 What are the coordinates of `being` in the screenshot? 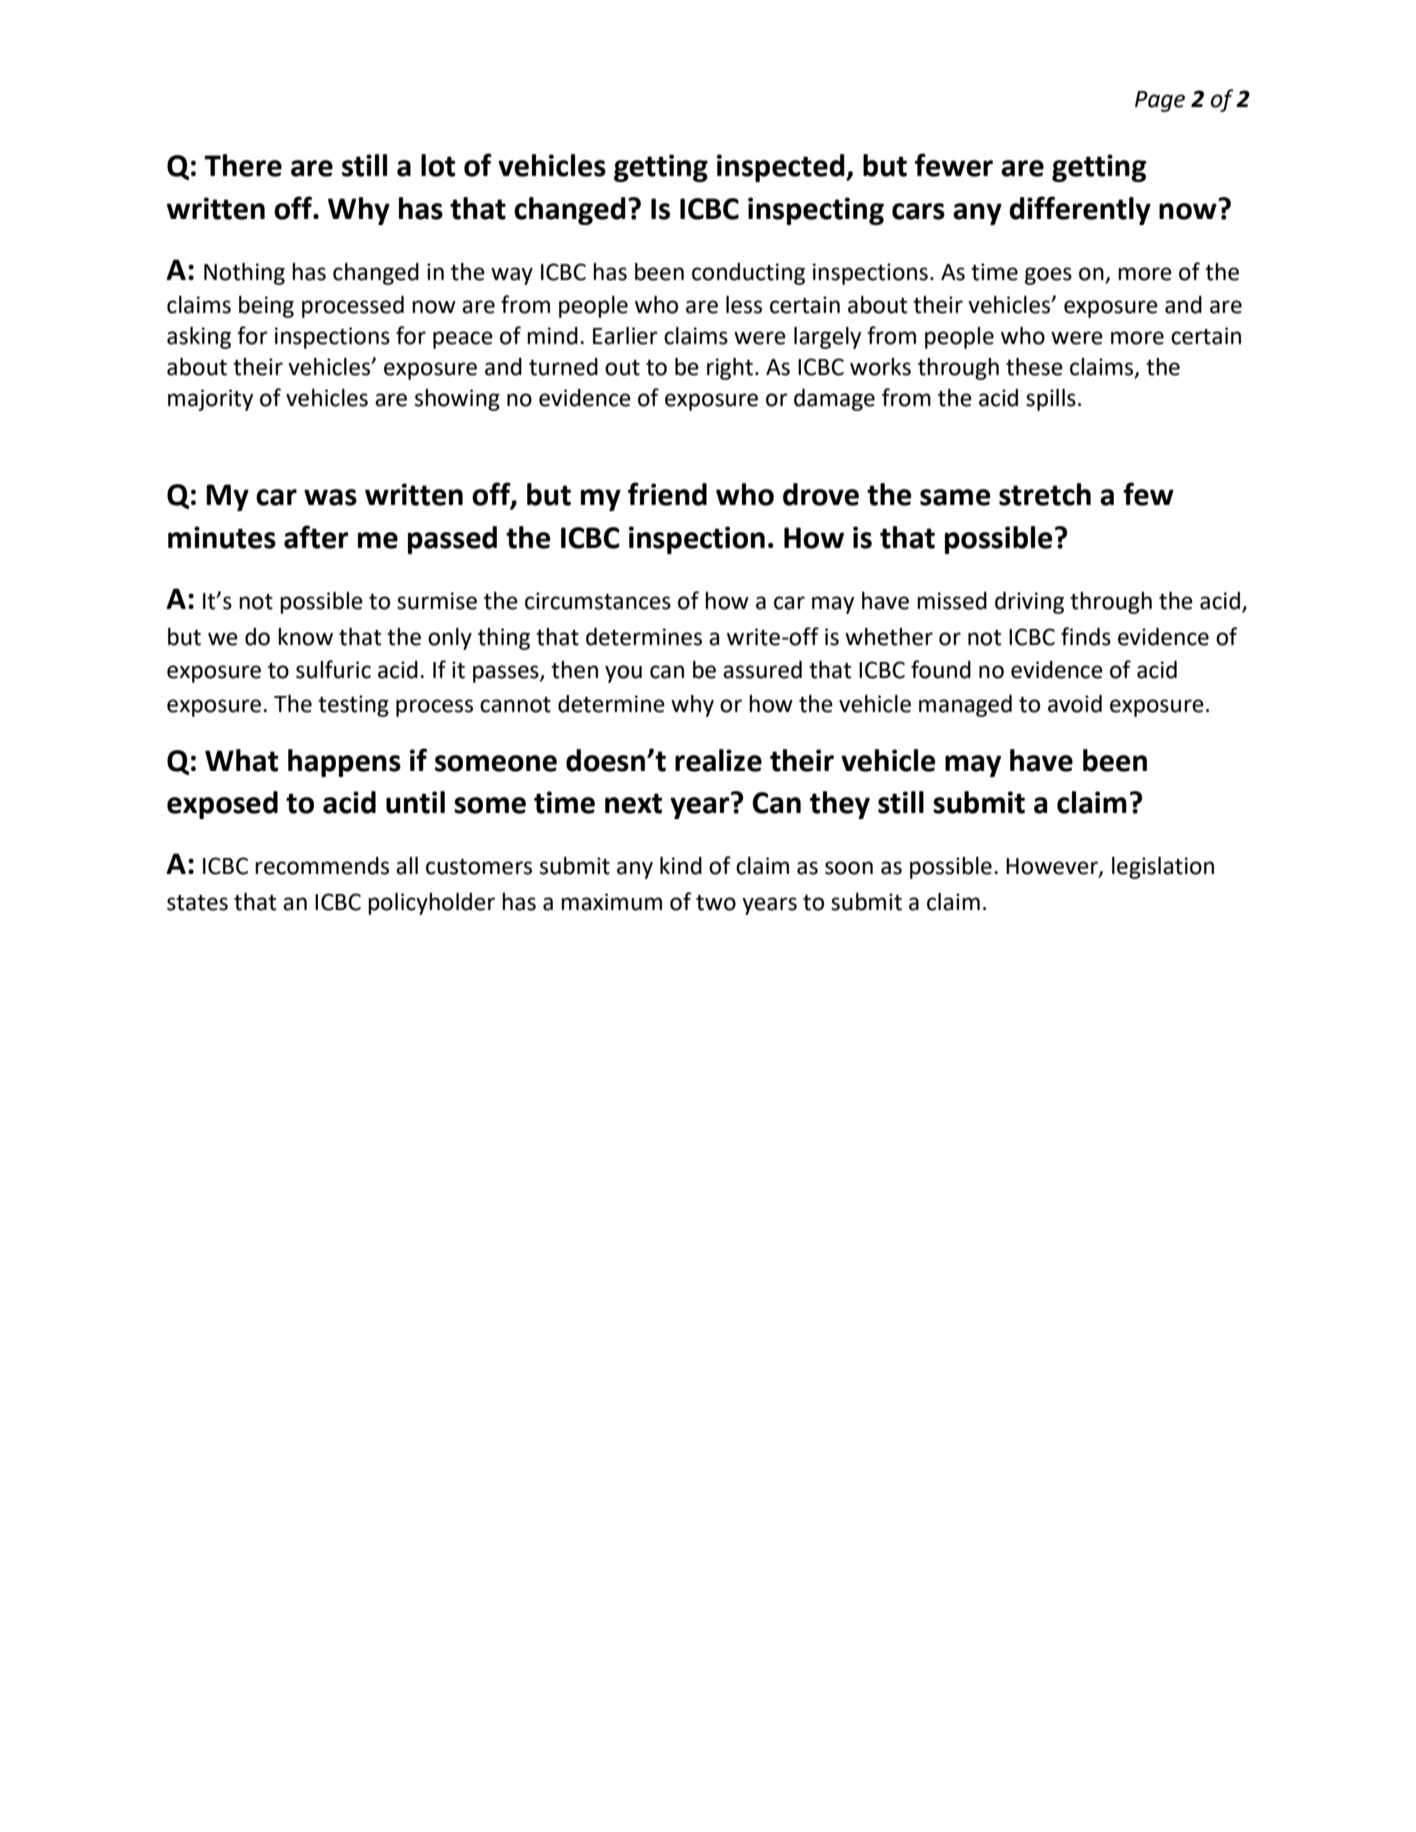 It's located at (266, 307).
